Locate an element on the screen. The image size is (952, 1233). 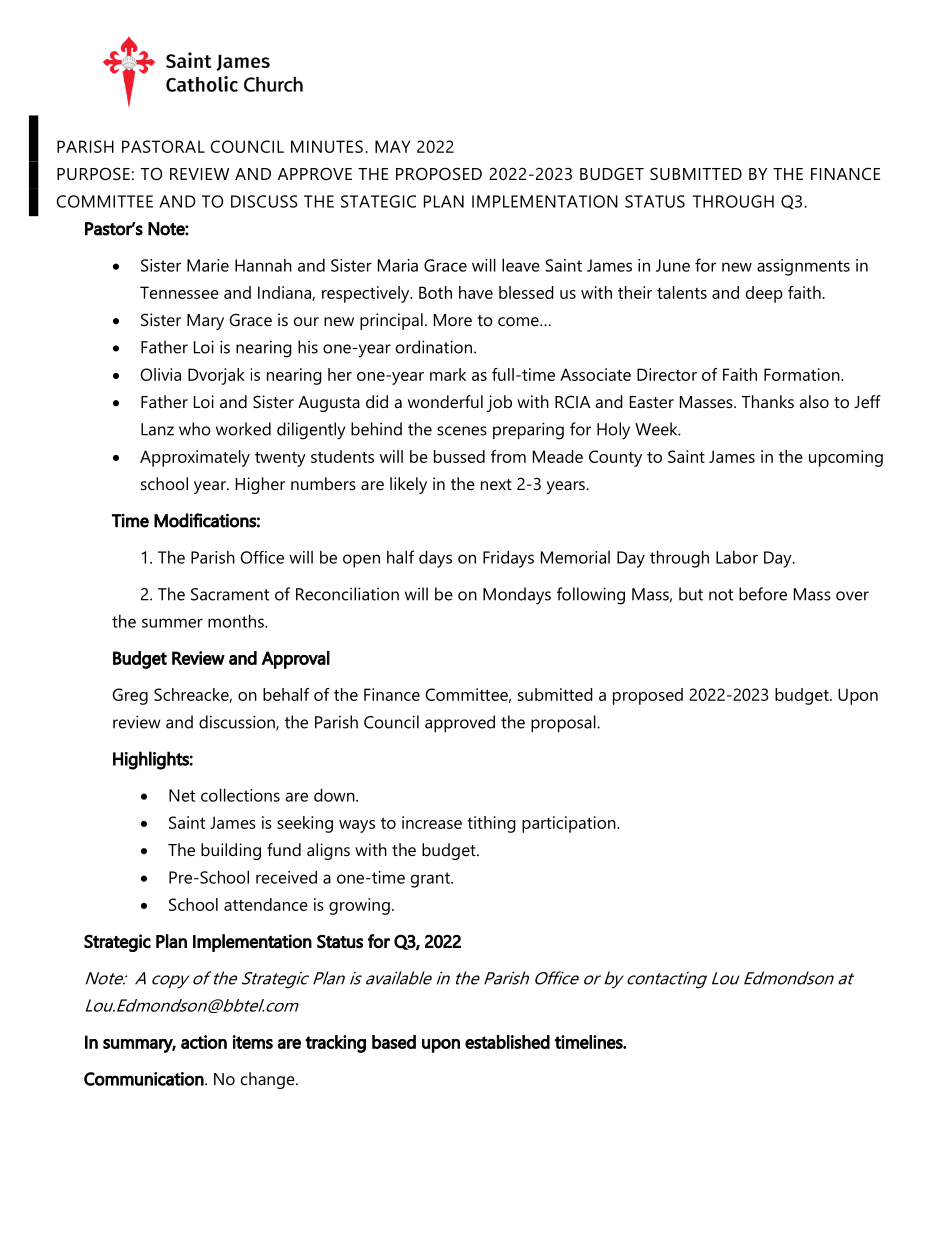
PURPOSE is located at coordinates (93, 173).
